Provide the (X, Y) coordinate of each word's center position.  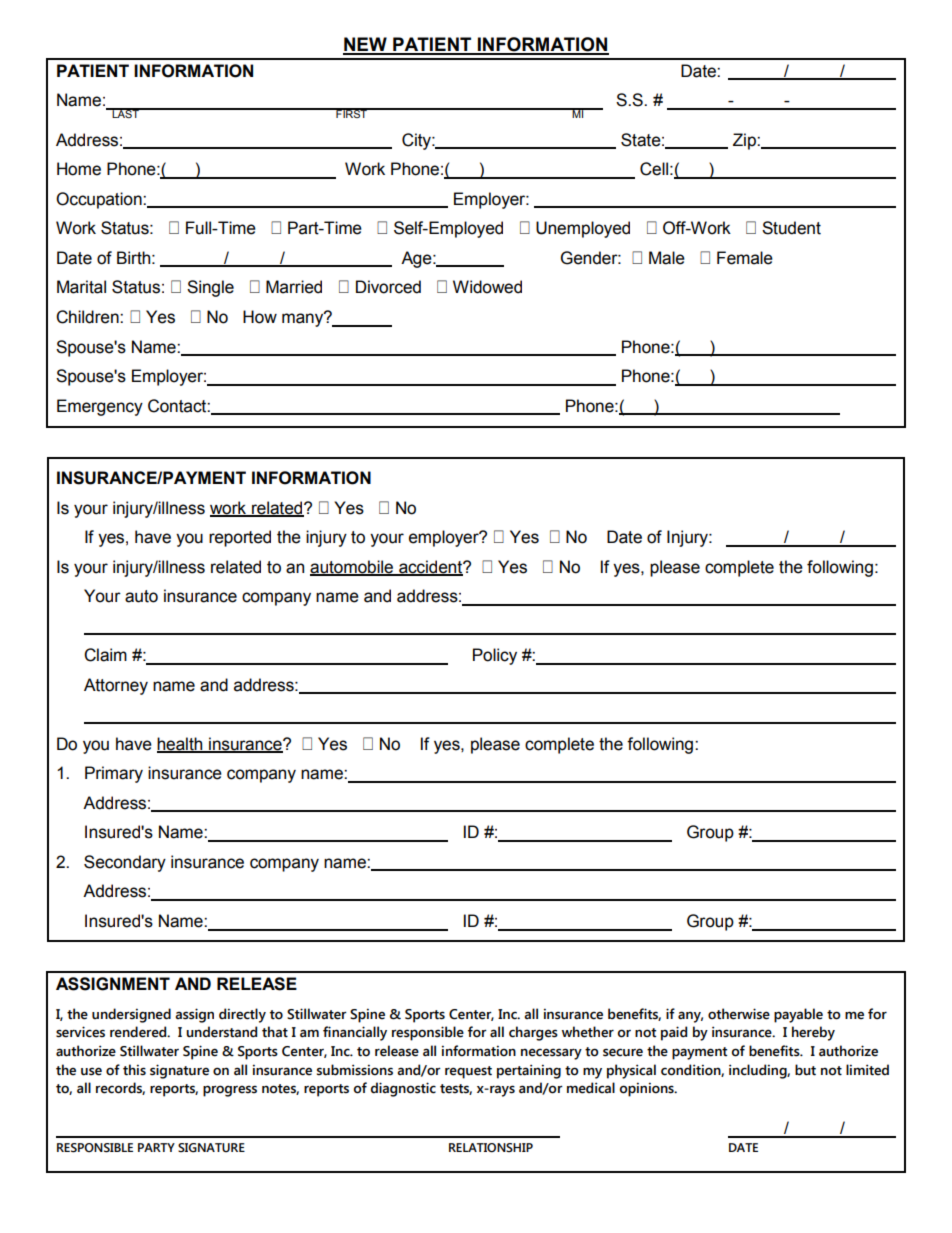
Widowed (487, 287)
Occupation (100, 200)
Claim (105, 655)
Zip (745, 141)
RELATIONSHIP (491, 1148)
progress (230, 1091)
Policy (495, 656)
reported (240, 538)
